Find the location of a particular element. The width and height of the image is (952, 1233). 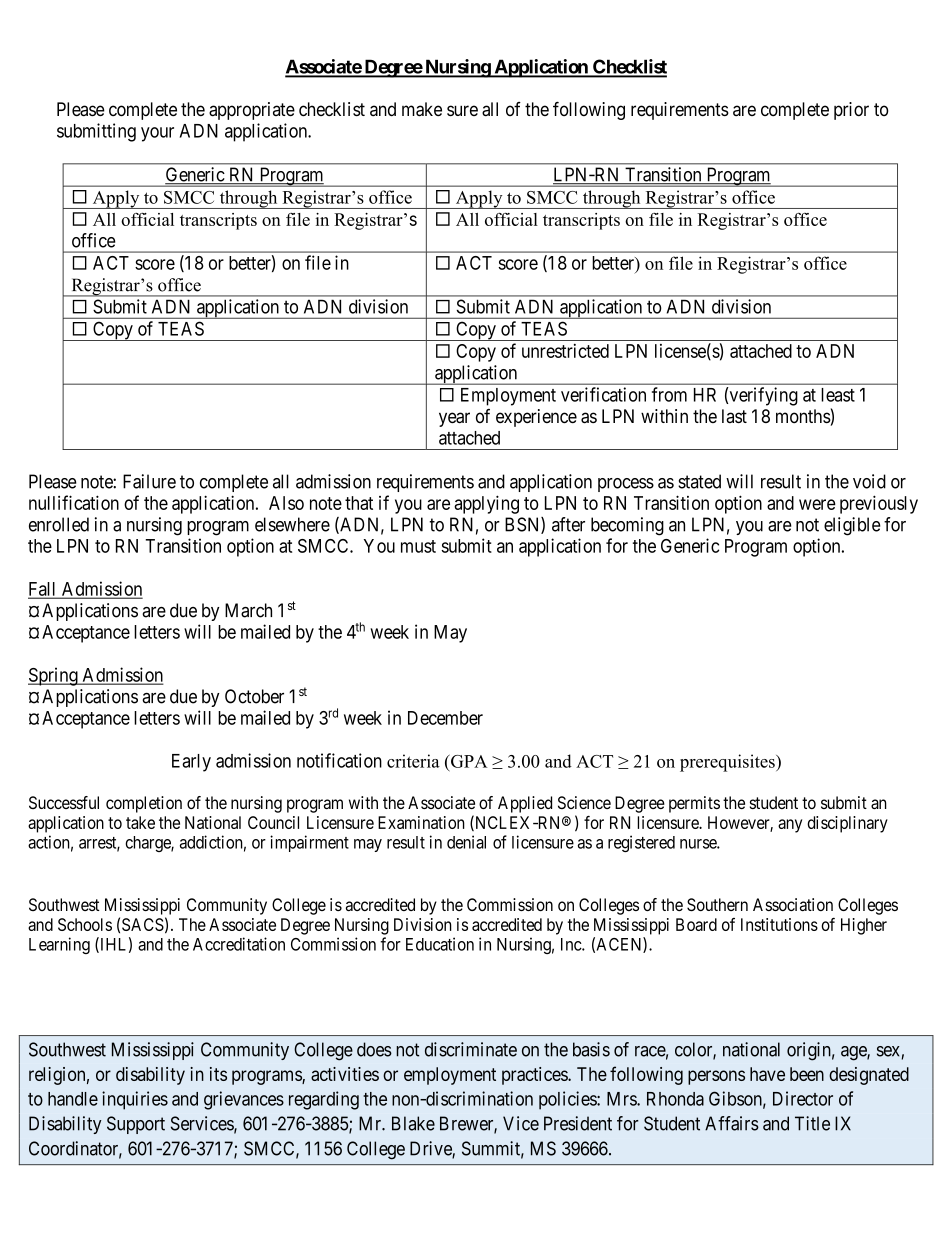

prior is located at coordinates (851, 111).
